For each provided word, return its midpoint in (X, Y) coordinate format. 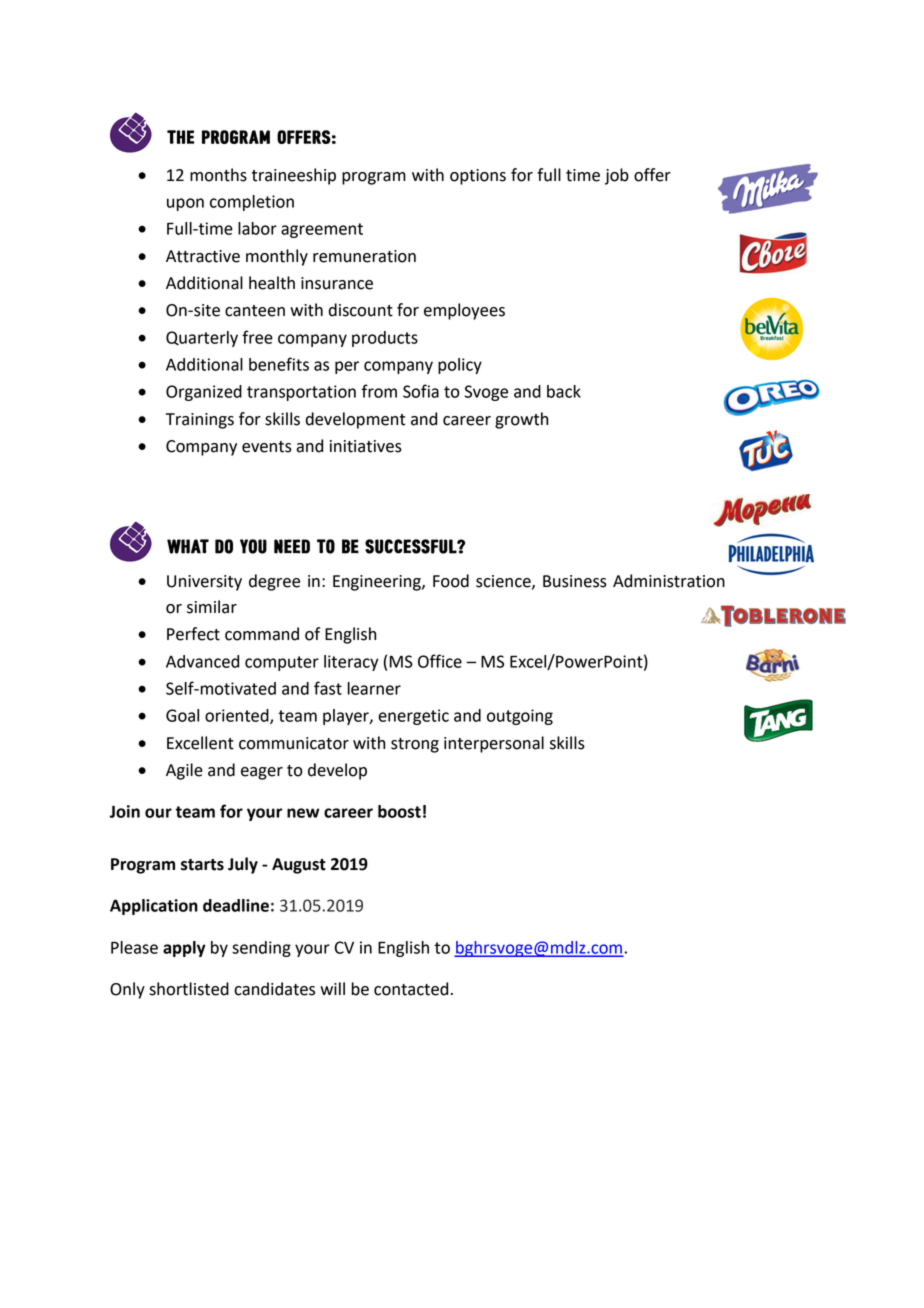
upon (185, 204)
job (617, 176)
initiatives (366, 446)
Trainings (200, 421)
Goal (182, 715)
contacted (411, 989)
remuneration (364, 256)
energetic (413, 717)
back (564, 391)
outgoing (520, 717)
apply (184, 949)
